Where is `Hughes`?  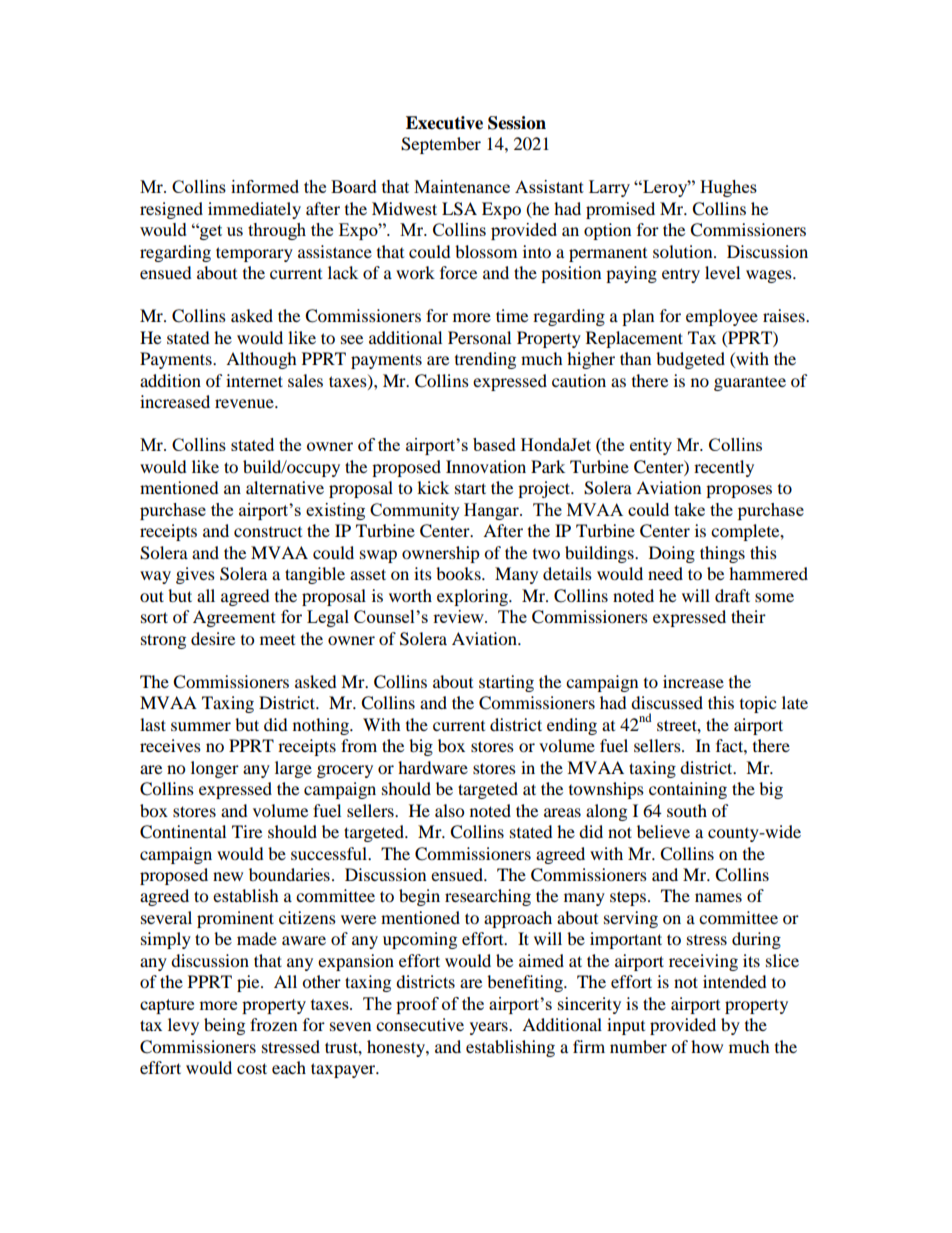 Hughes is located at coordinates (728, 188).
